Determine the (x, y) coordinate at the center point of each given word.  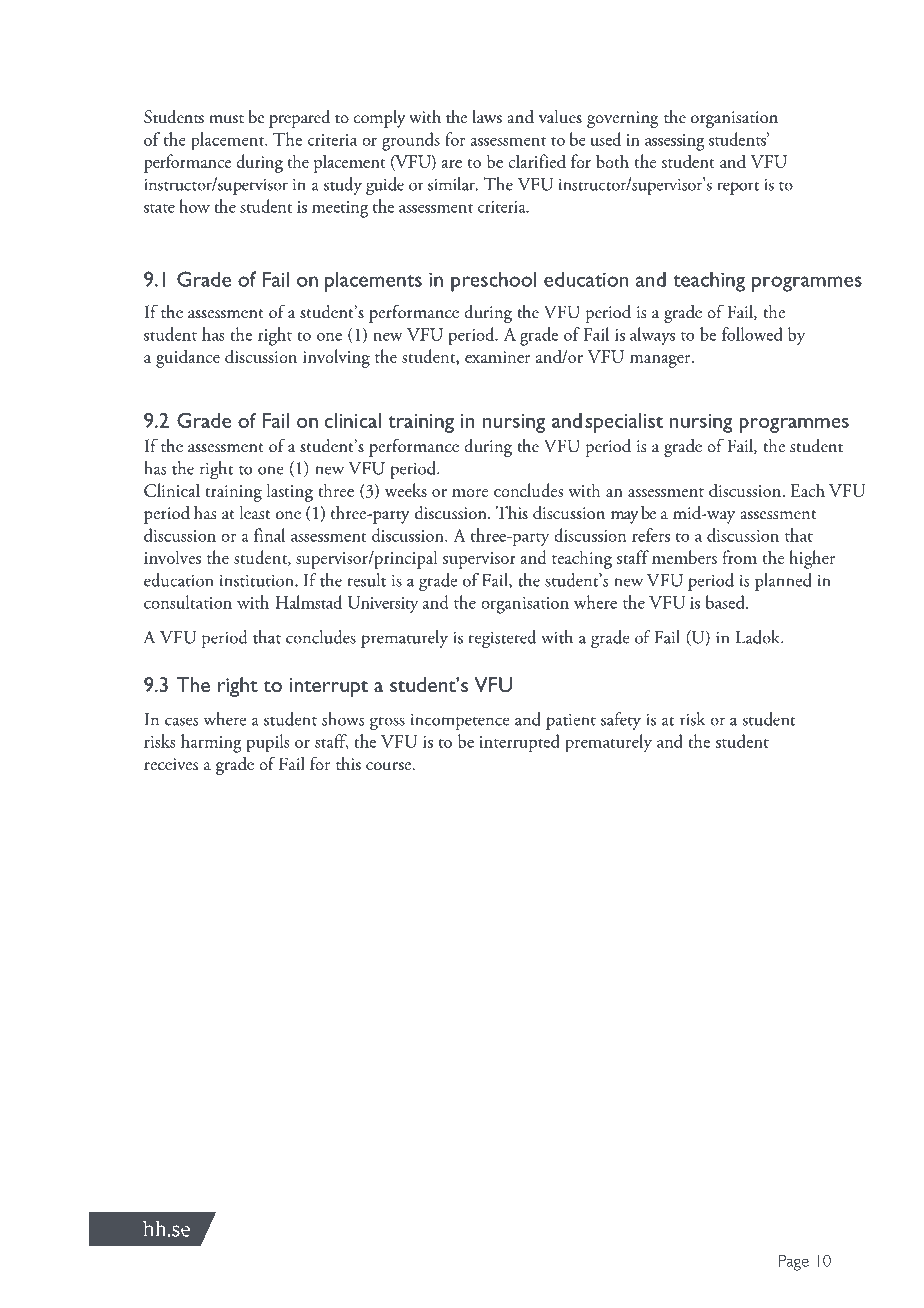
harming (211, 743)
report (738, 188)
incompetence (460, 721)
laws (487, 117)
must (226, 119)
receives (171, 764)
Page (794, 1263)
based (726, 602)
